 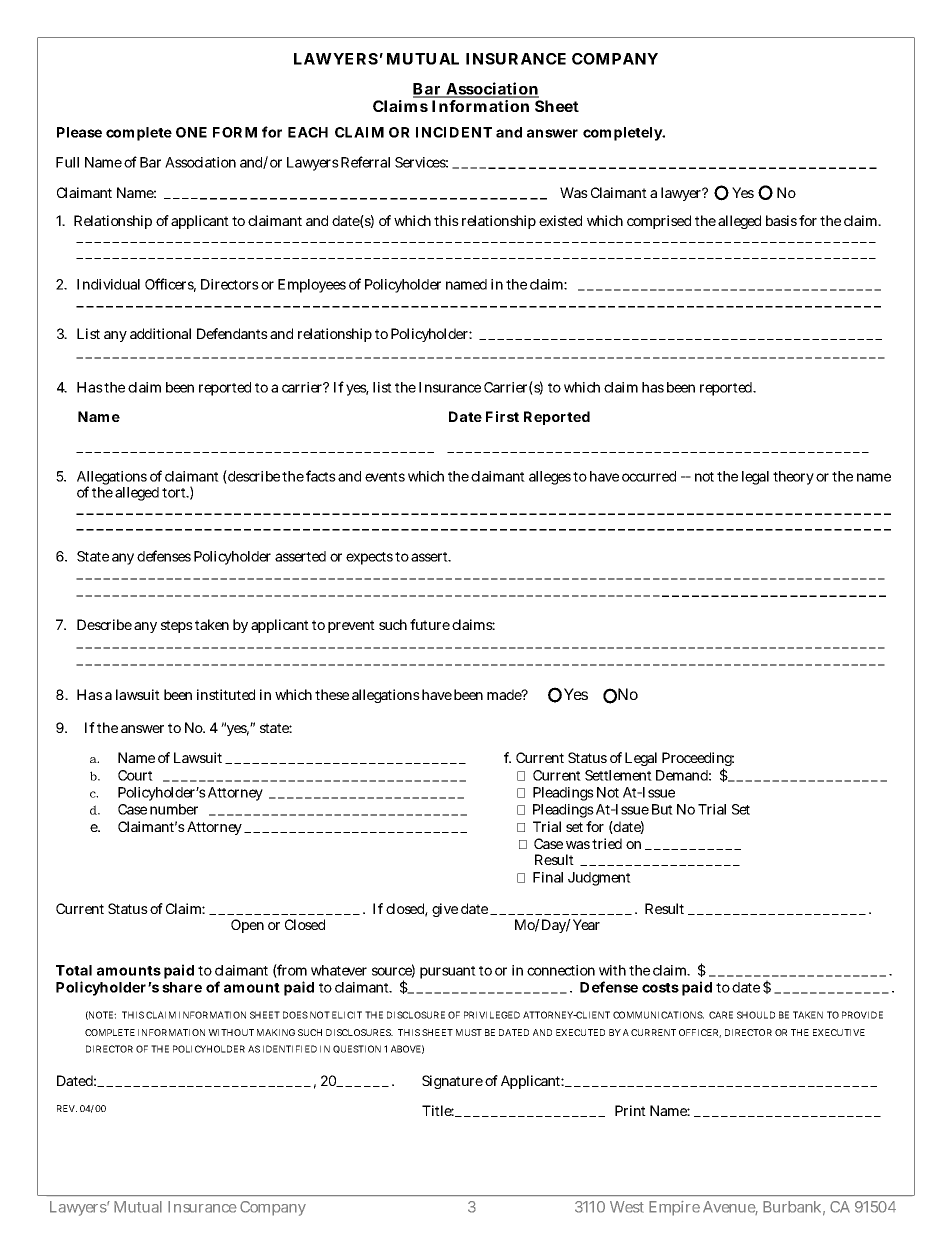 What do you see at coordinates (174, 809) in the document?
I see `number` at bounding box center [174, 809].
